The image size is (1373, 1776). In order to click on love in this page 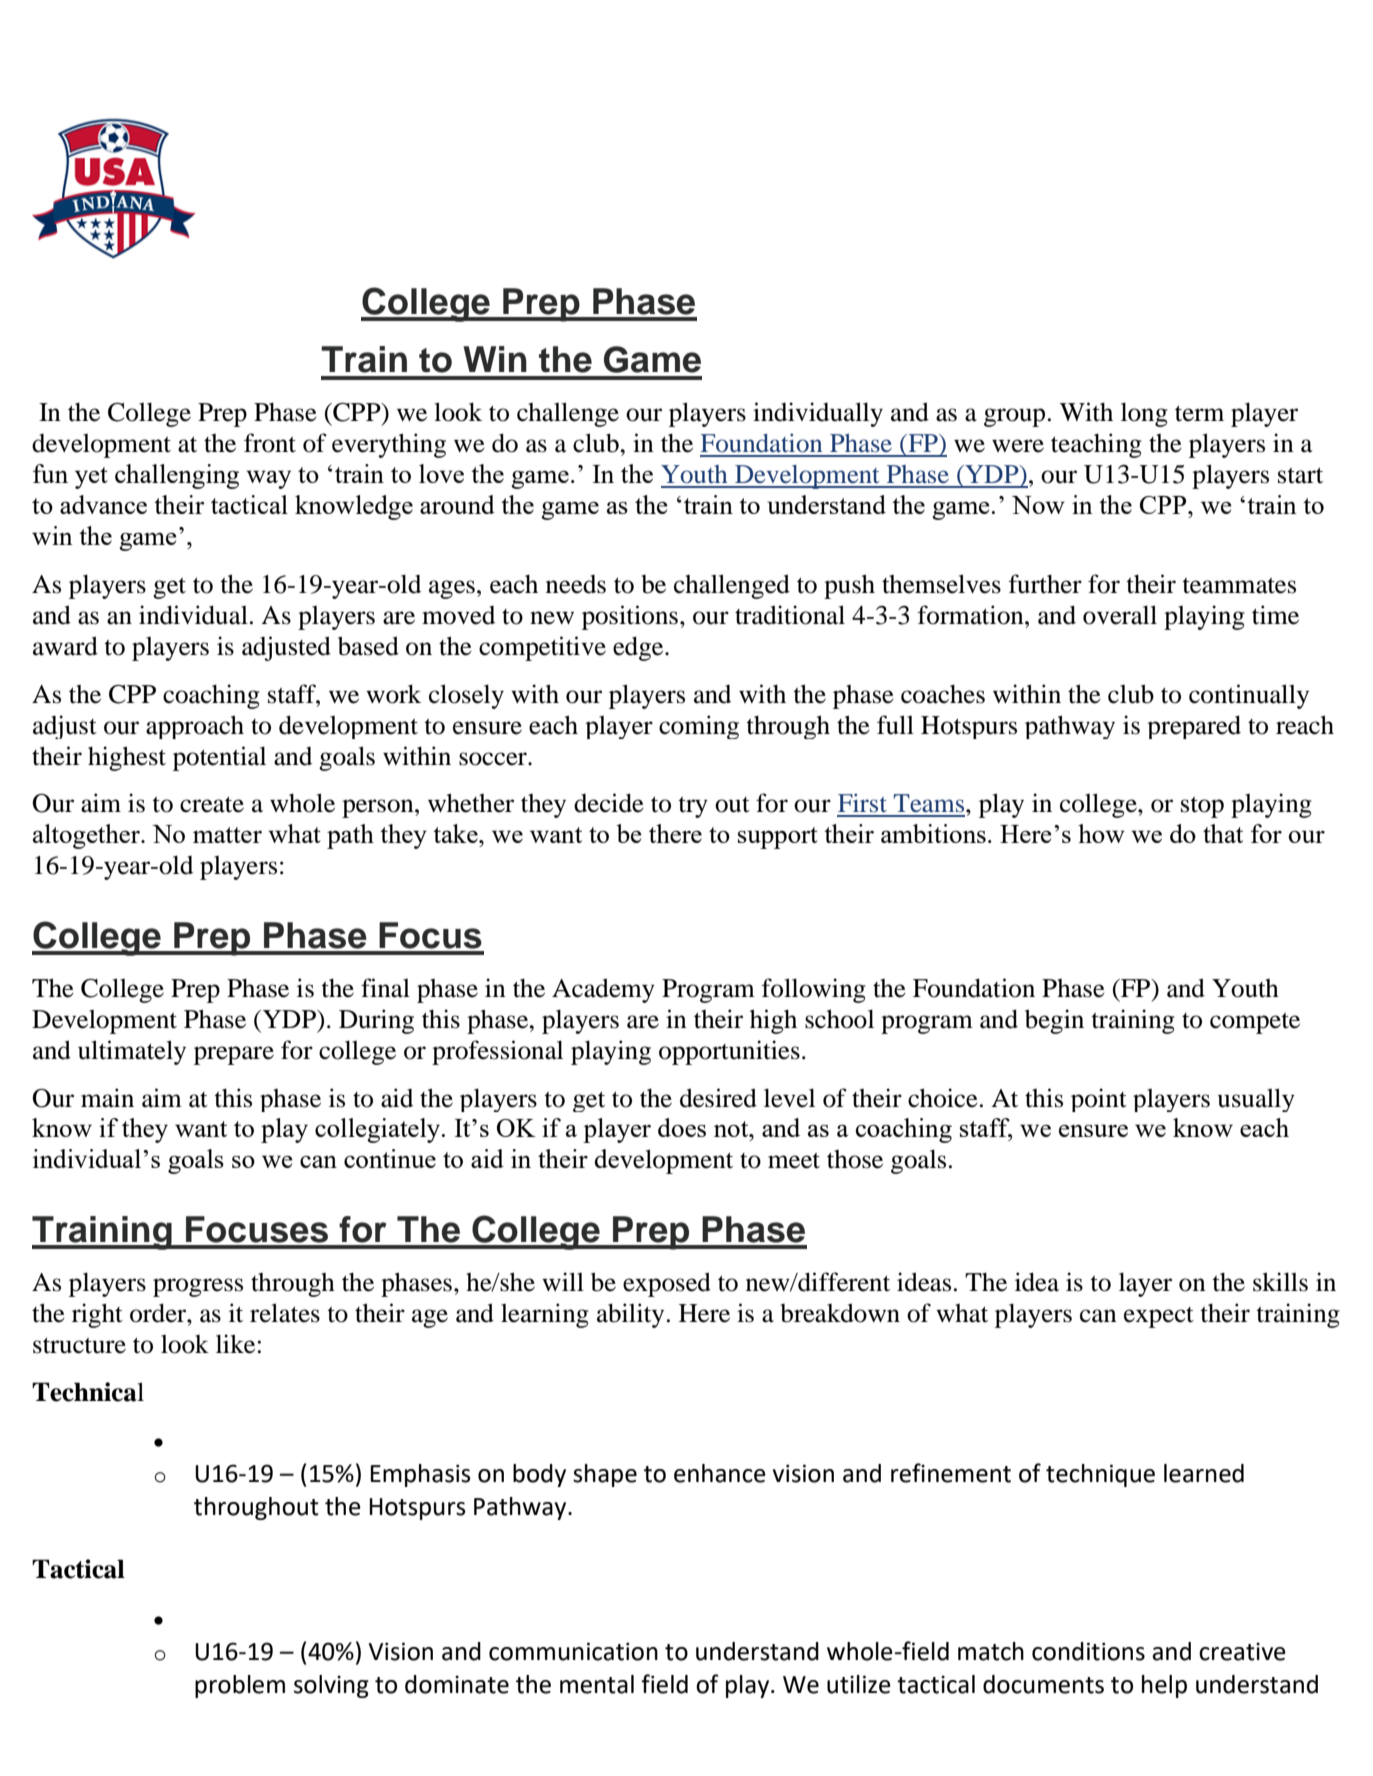, I will do `click(441, 473)`.
